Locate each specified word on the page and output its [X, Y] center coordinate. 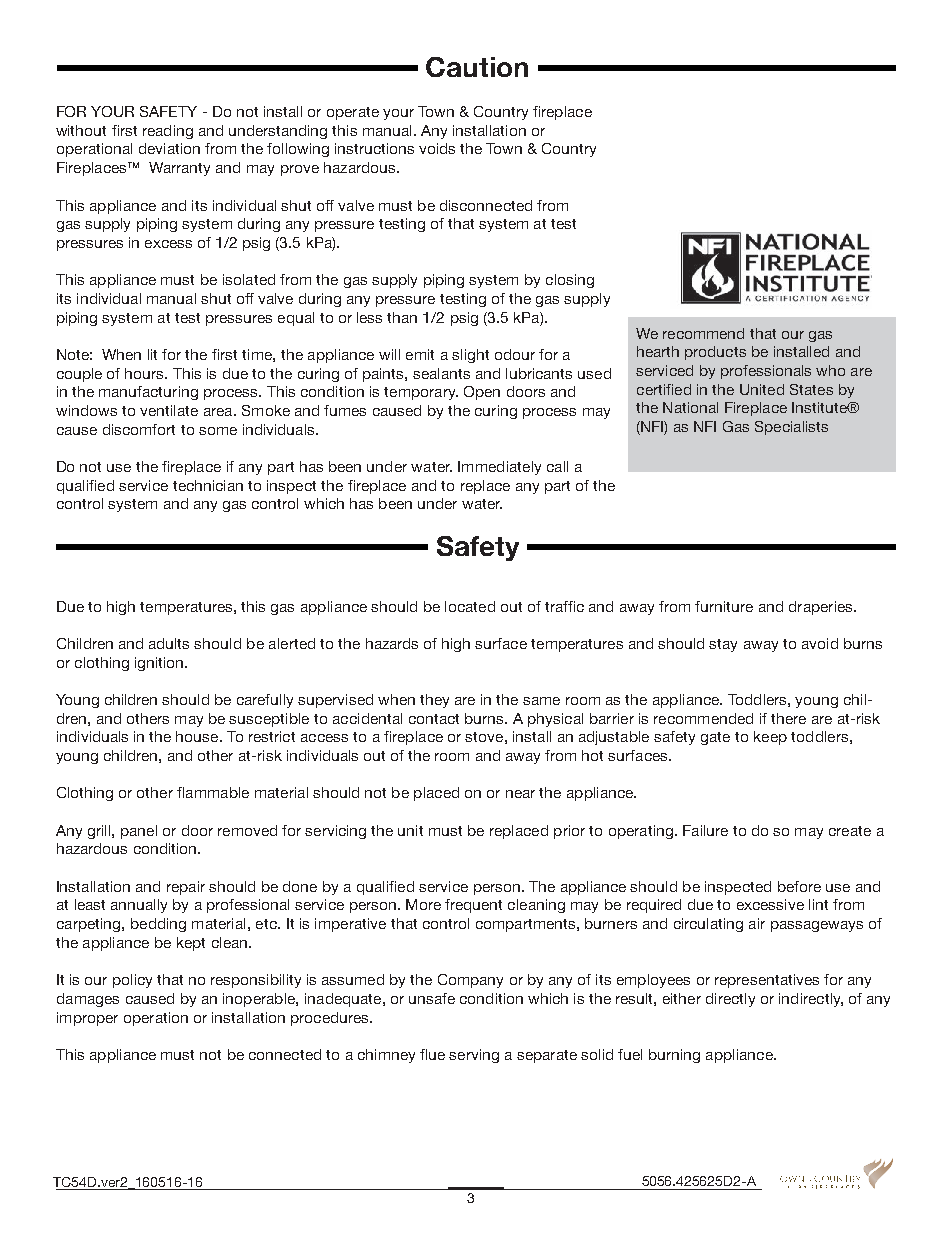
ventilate [169, 410]
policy [132, 981]
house [198, 736]
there [788, 718]
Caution [477, 67]
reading [168, 132]
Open [482, 393]
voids [437, 148]
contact [434, 719]
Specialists [791, 428]
